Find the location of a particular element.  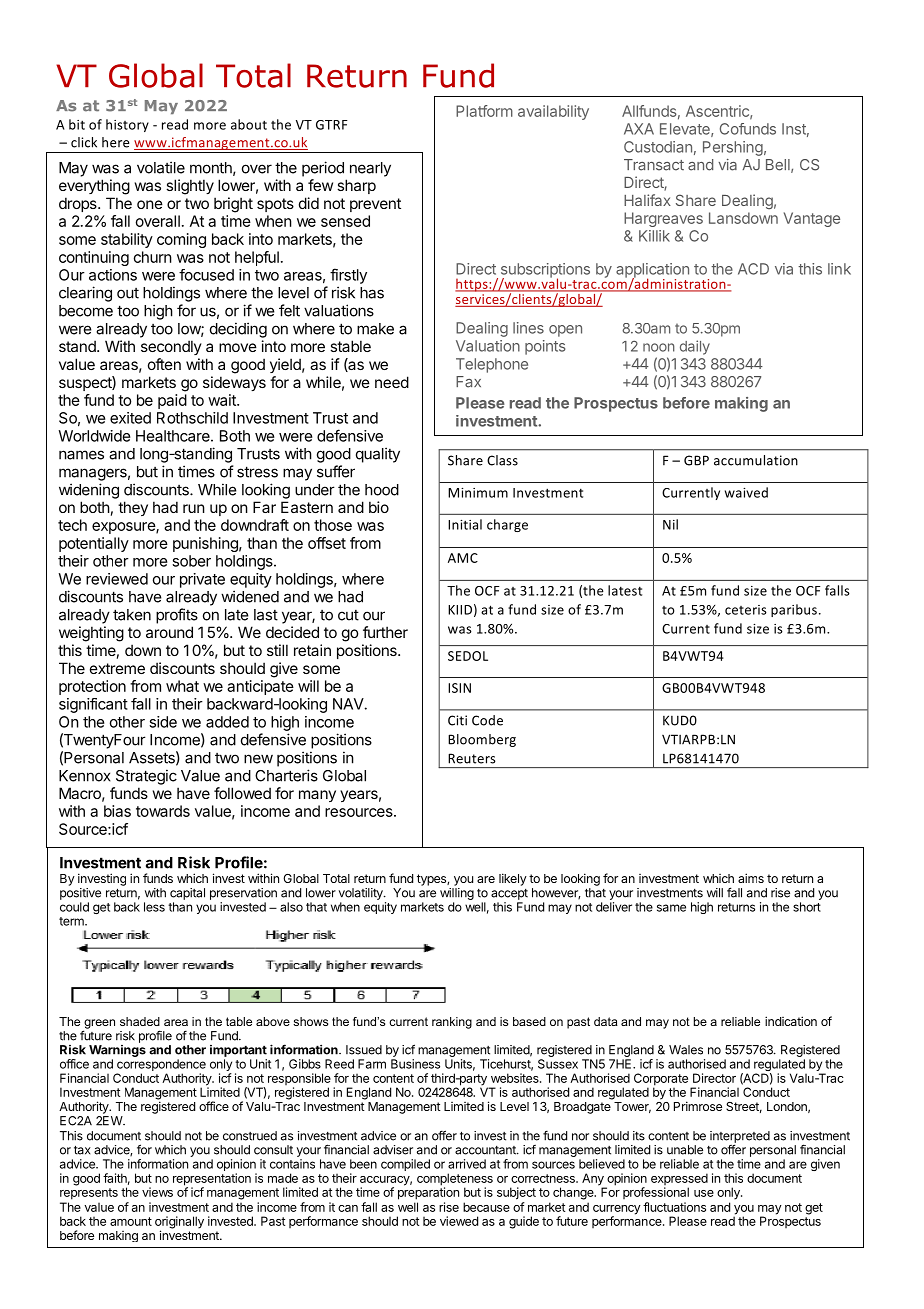

less is located at coordinates (154, 907).
